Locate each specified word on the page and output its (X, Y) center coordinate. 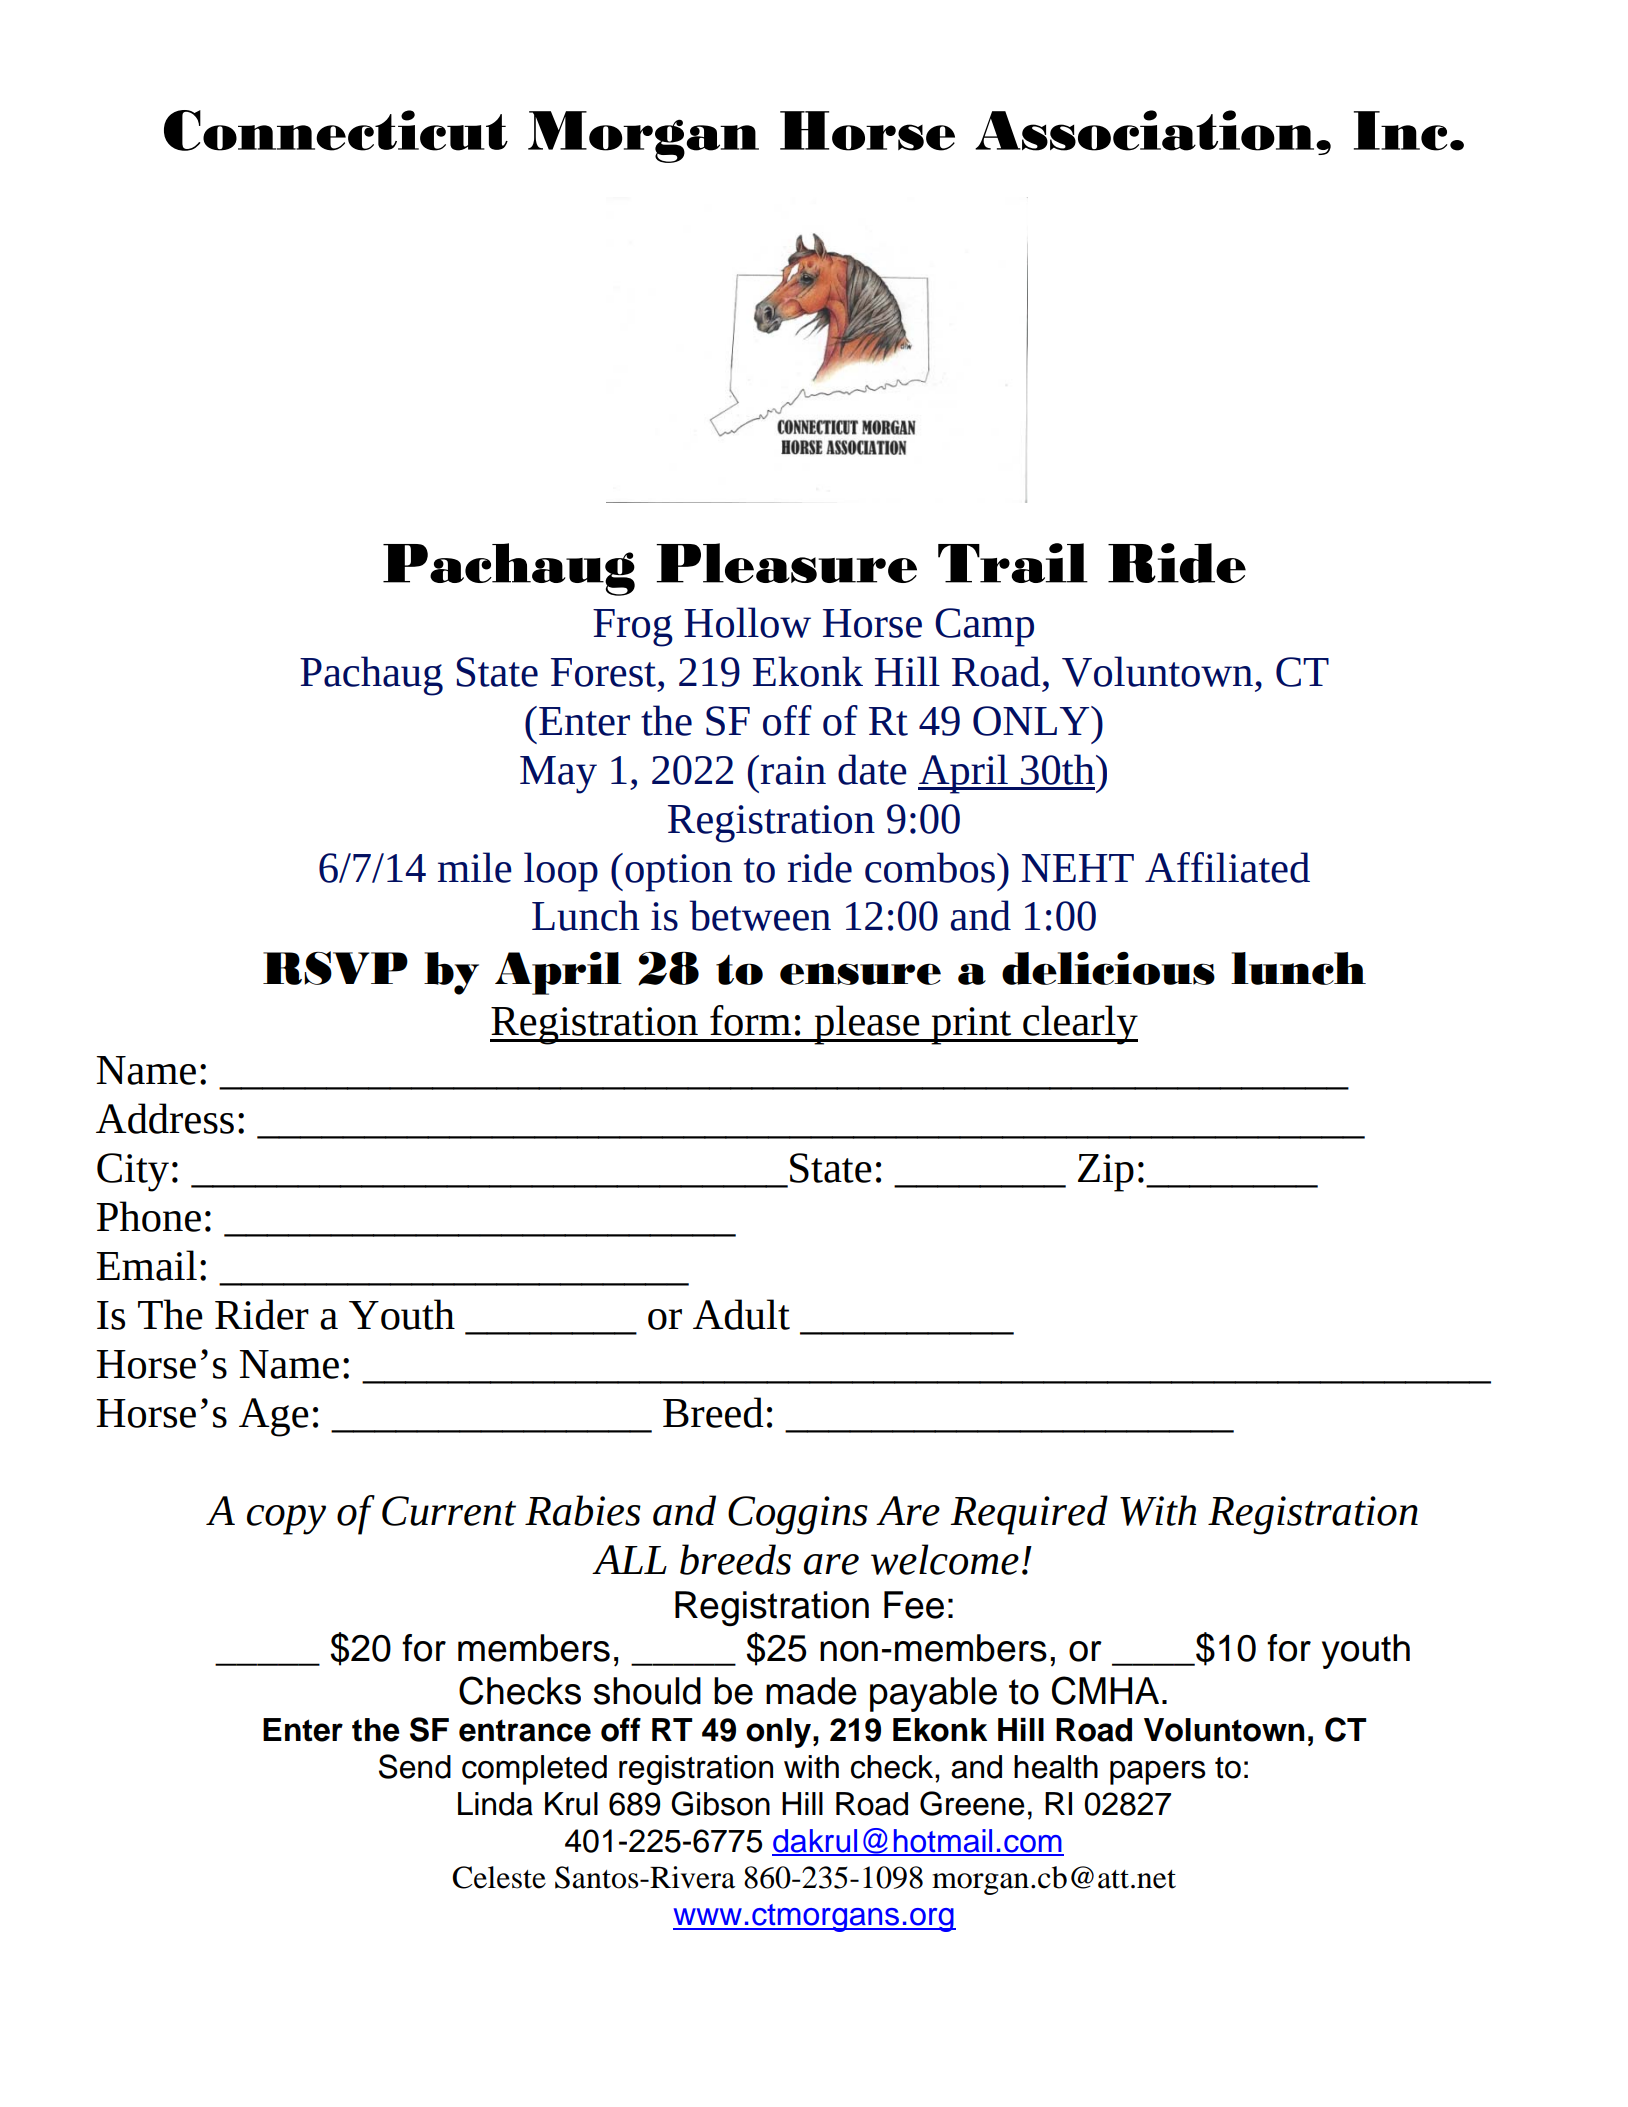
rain (793, 770)
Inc (1400, 131)
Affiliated (1227, 867)
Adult (741, 1314)
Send (415, 1766)
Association (1146, 130)
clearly (1079, 1025)
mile (475, 867)
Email (146, 1265)
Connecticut (336, 130)
